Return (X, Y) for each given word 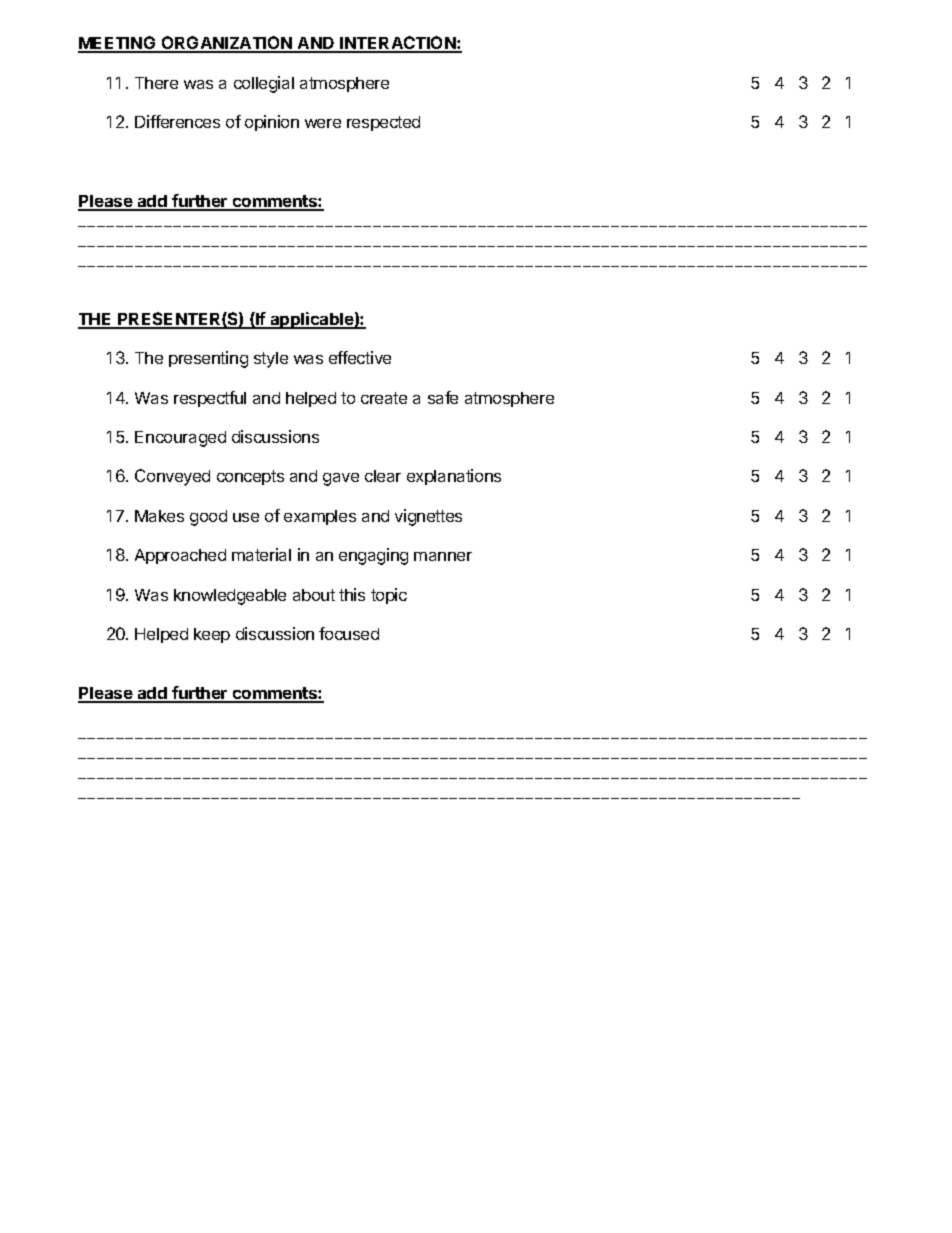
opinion (272, 123)
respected (383, 123)
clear (383, 476)
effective (360, 357)
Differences (177, 121)
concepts (250, 477)
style (271, 360)
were (323, 123)
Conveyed (172, 477)
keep (212, 635)
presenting (208, 359)
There (156, 83)
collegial (264, 84)
